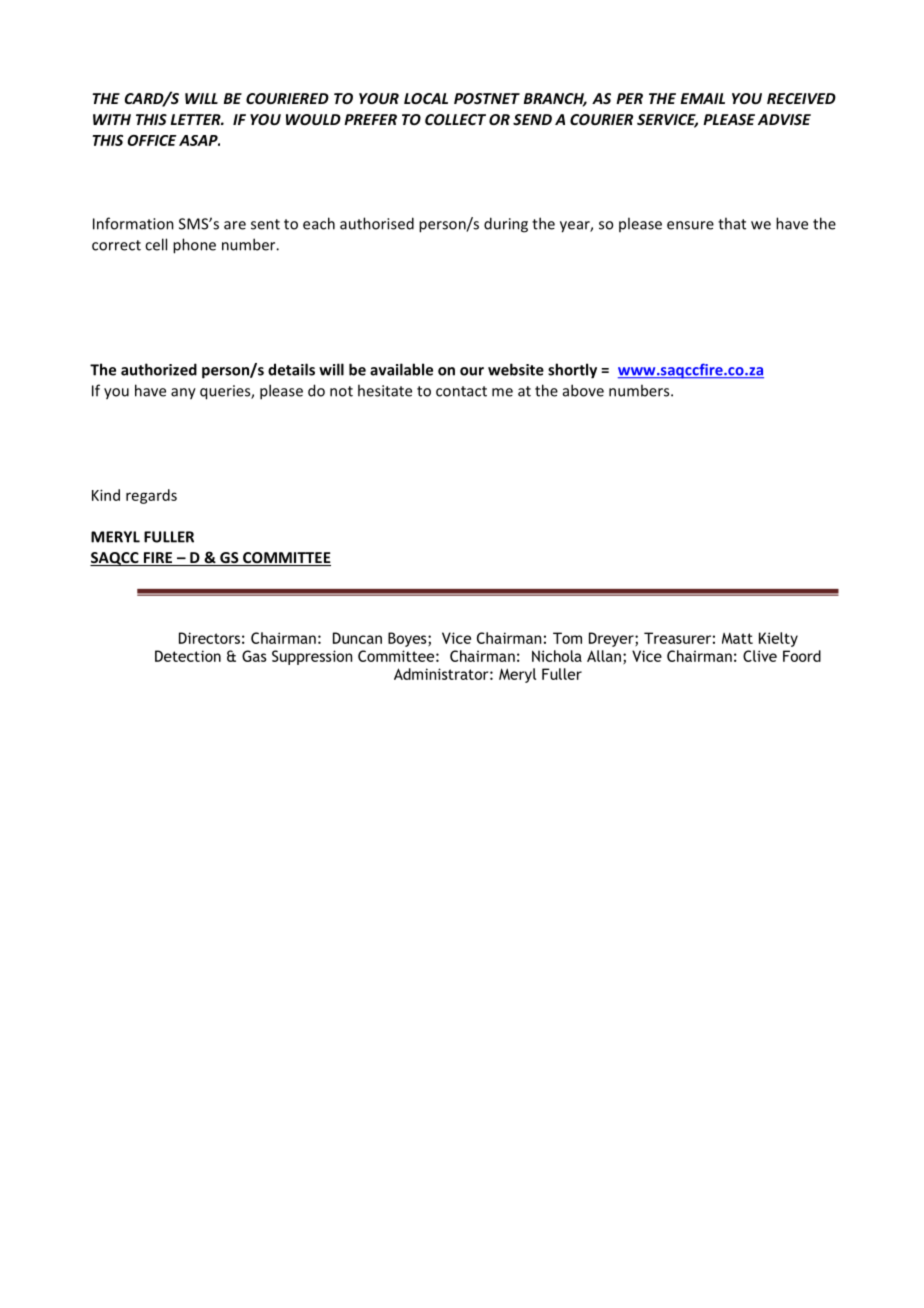  What do you see at coordinates (455, 119) in the screenshot?
I see `COLLECT` at bounding box center [455, 119].
